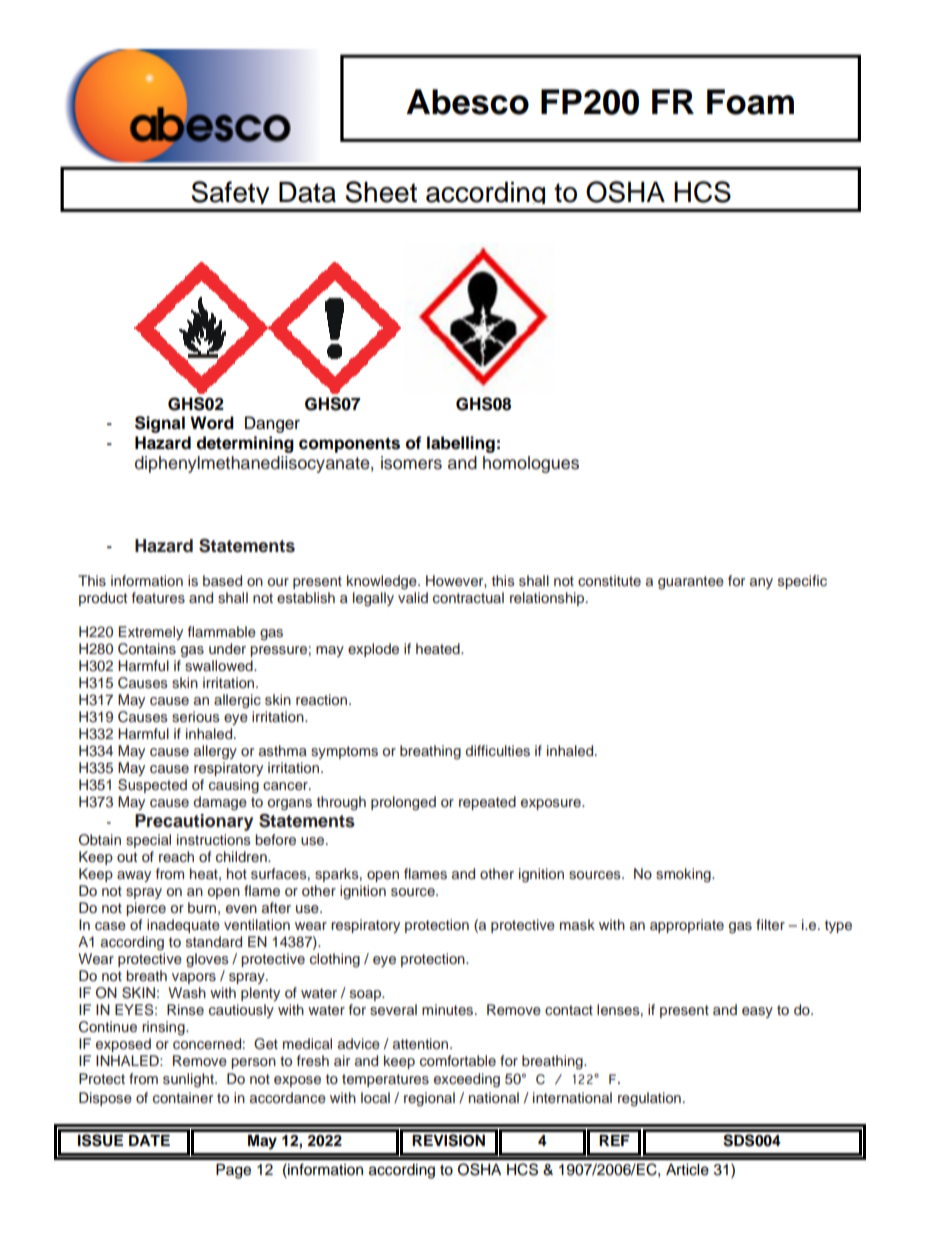 The width and height of the screenshot is (952, 1233). Describe the element at coordinates (750, 102) in the screenshot. I see `Foam` at that location.
